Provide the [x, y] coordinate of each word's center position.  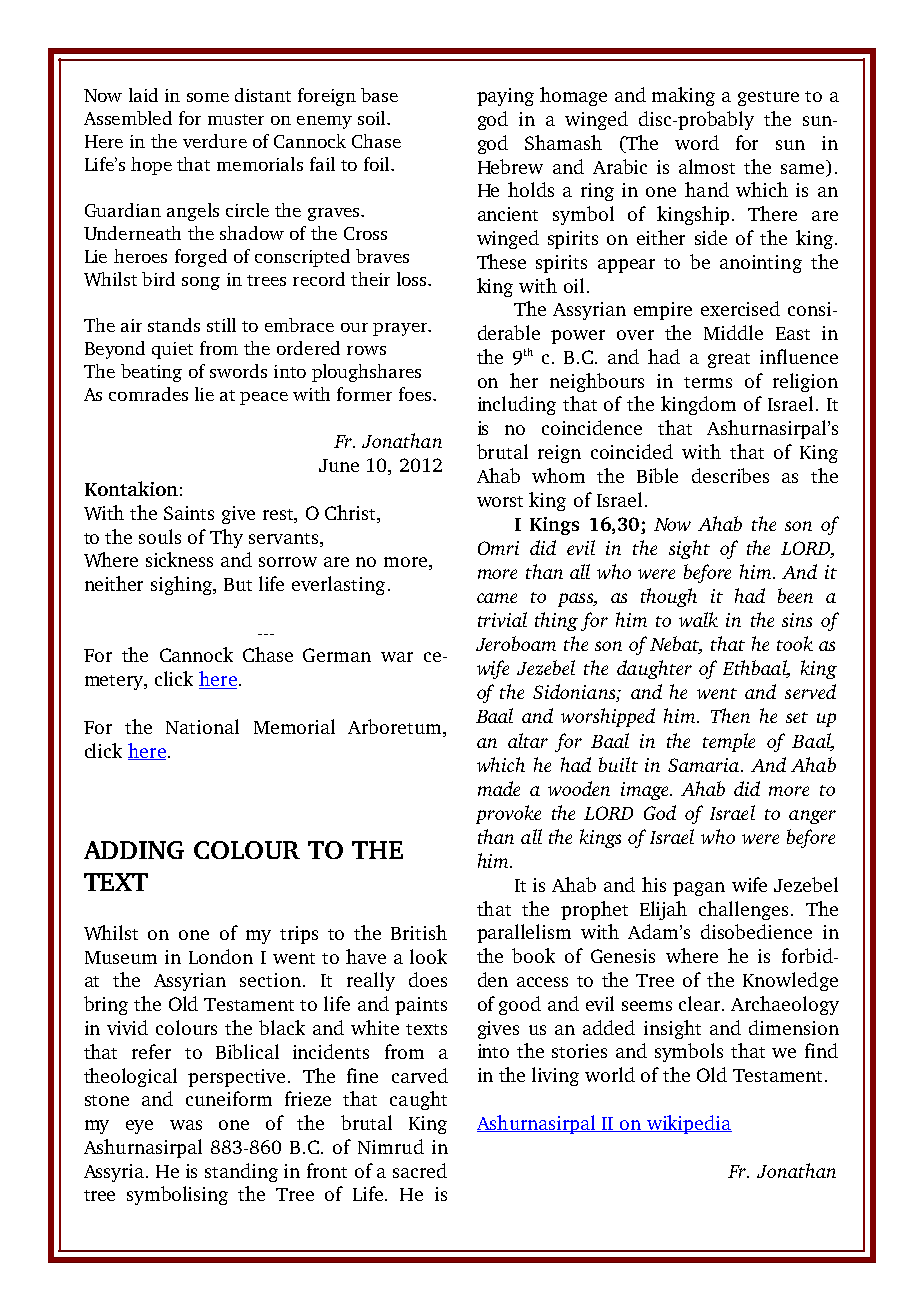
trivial [502, 619]
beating [151, 373]
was [186, 1125]
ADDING [134, 850]
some [208, 97]
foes [415, 394]
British [419, 932]
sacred [420, 1170]
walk [698, 619]
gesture [768, 98]
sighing [183, 585]
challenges [743, 910]
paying [505, 97]
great [729, 360]
